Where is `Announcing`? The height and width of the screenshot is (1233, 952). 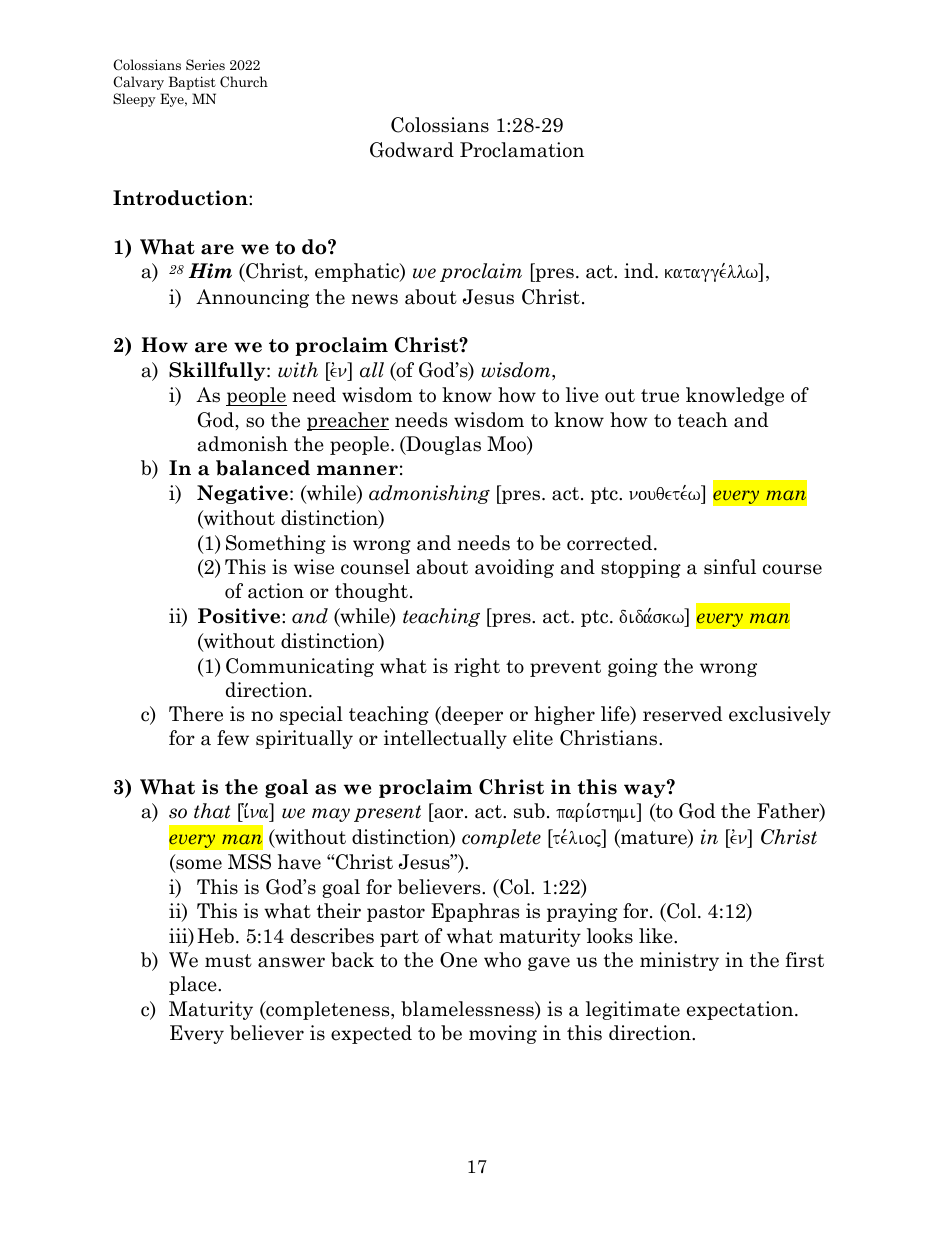 Announcing is located at coordinates (252, 298).
